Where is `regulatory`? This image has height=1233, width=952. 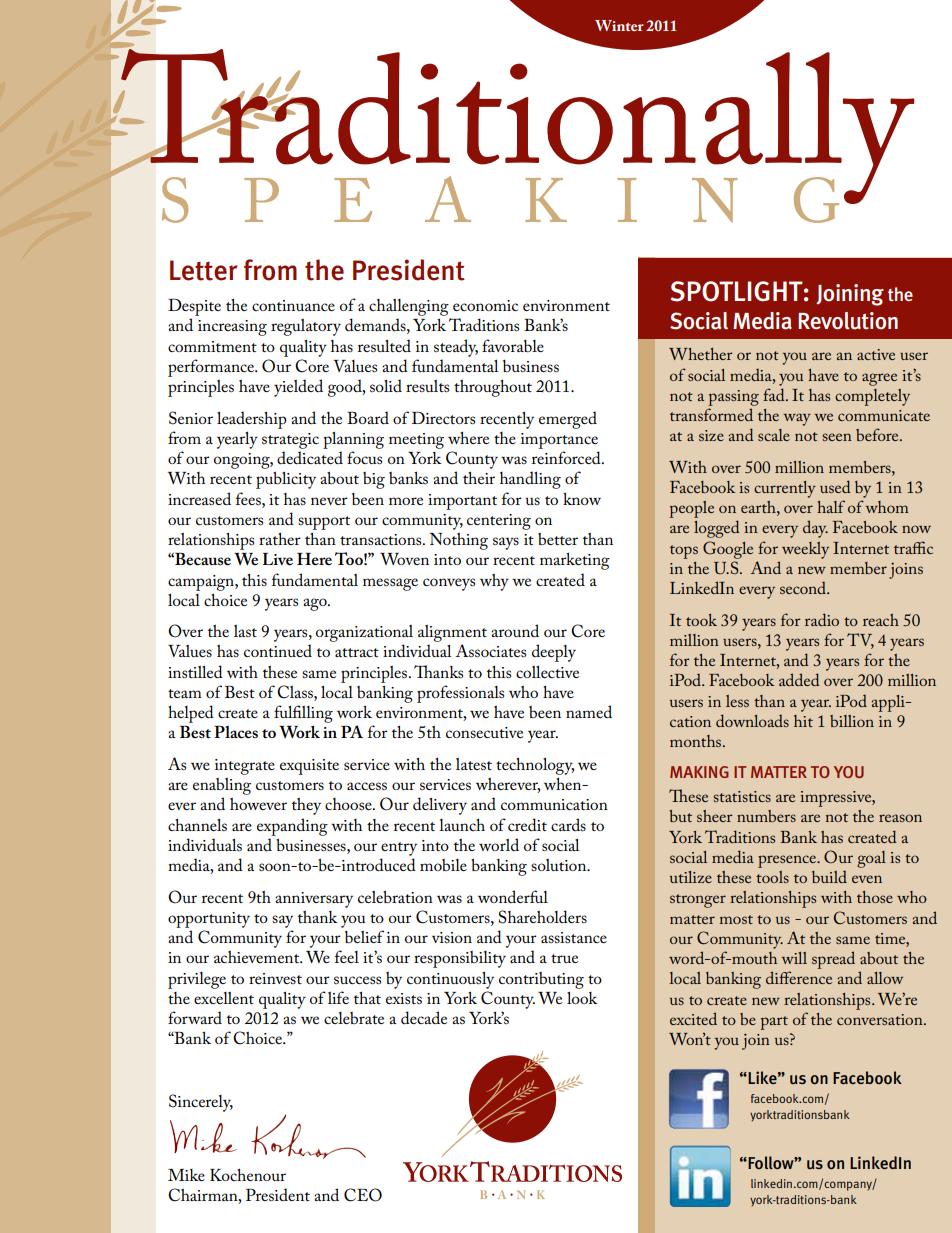 regulatory is located at coordinates (306, 327).
